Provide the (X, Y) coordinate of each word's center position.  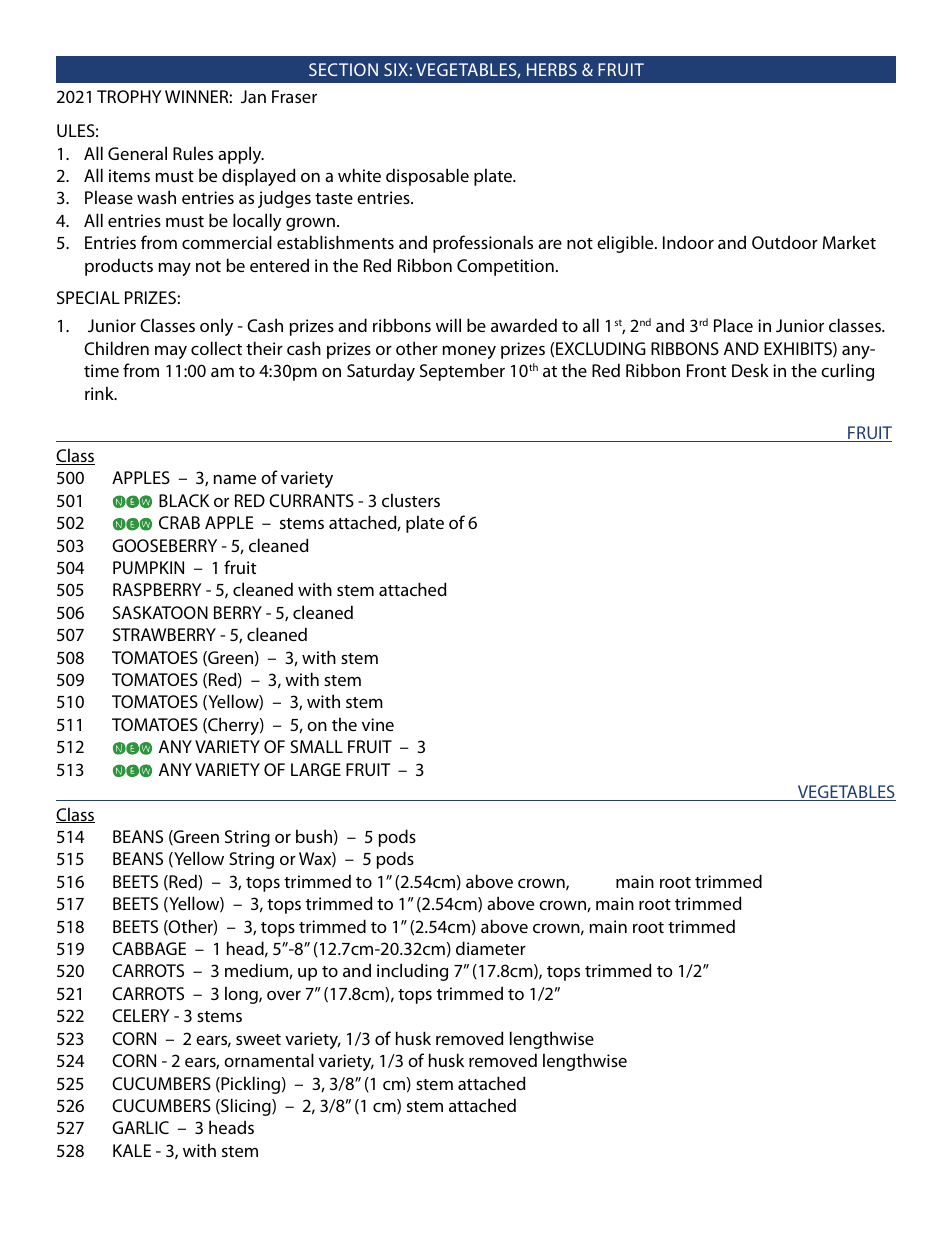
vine (378, 724)
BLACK (184, 500)
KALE (132, 1150)
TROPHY (129, 96)
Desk (750, 370)
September (462, 372)
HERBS (552, 69)
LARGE (316, 769)
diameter (491, 948)
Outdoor (785, 242)
